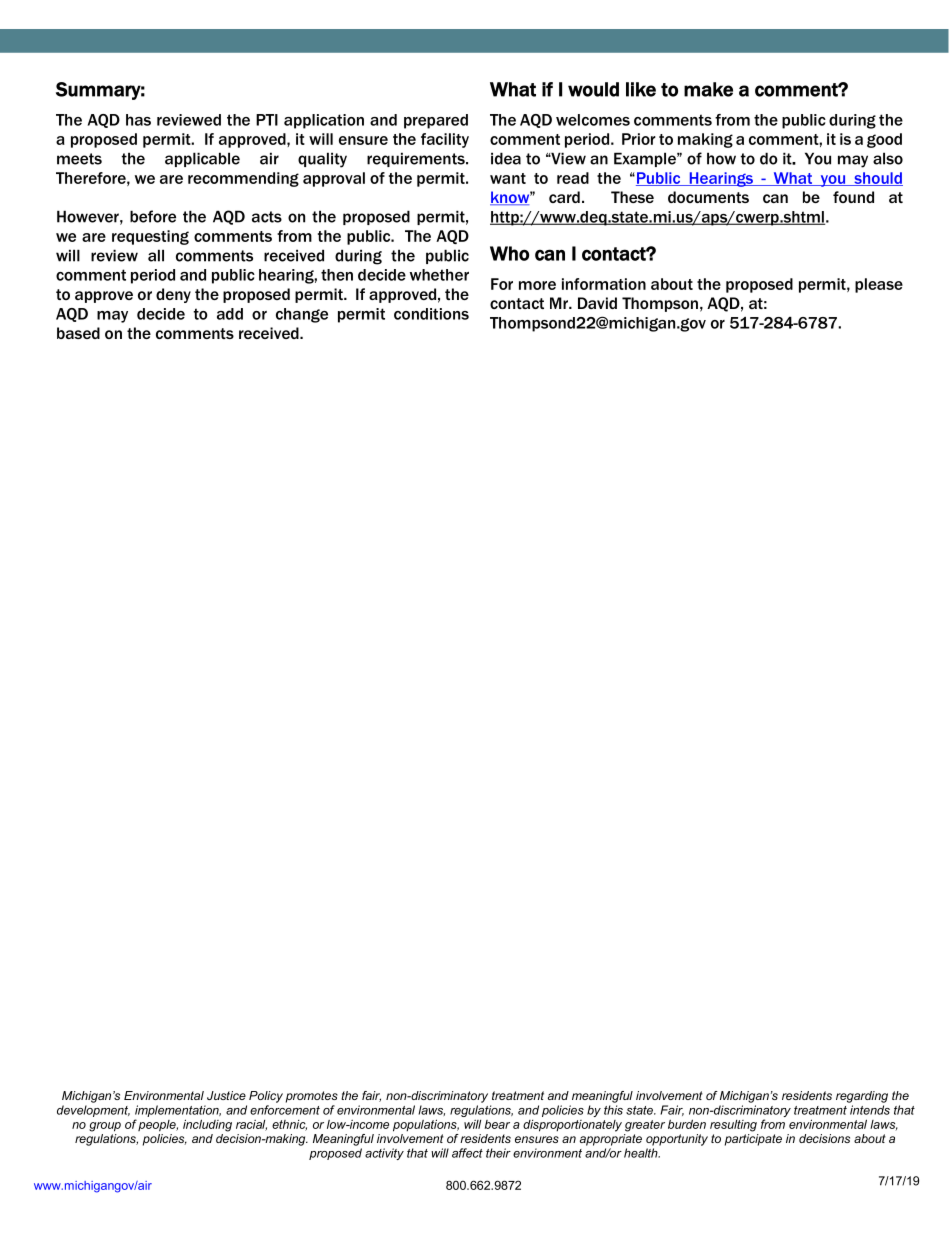  Describe the element at coordinates (436, 121) in the document. I see `prepared` at that location.
